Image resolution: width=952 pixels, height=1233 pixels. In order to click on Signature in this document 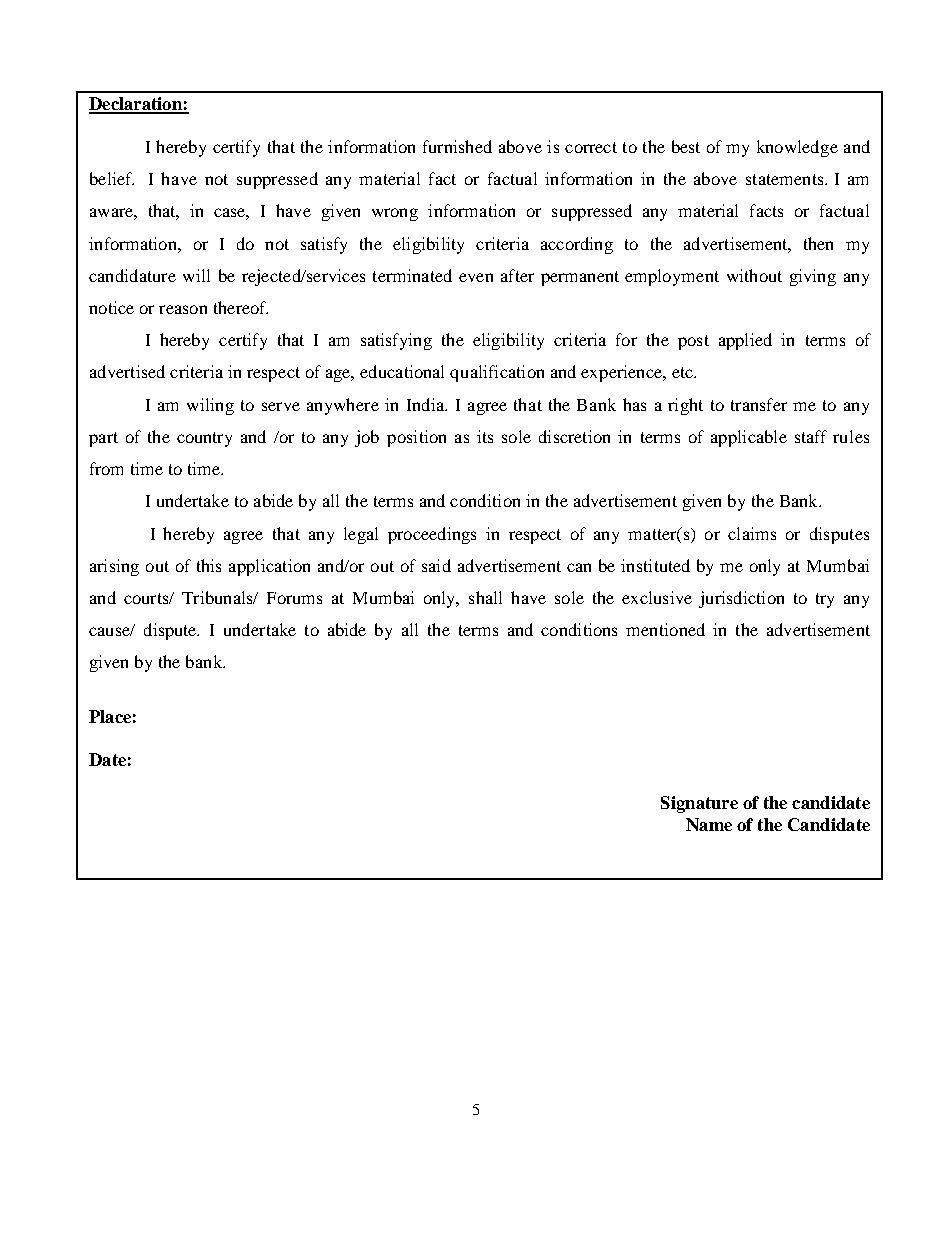, I will do `click(699, 804)`.
